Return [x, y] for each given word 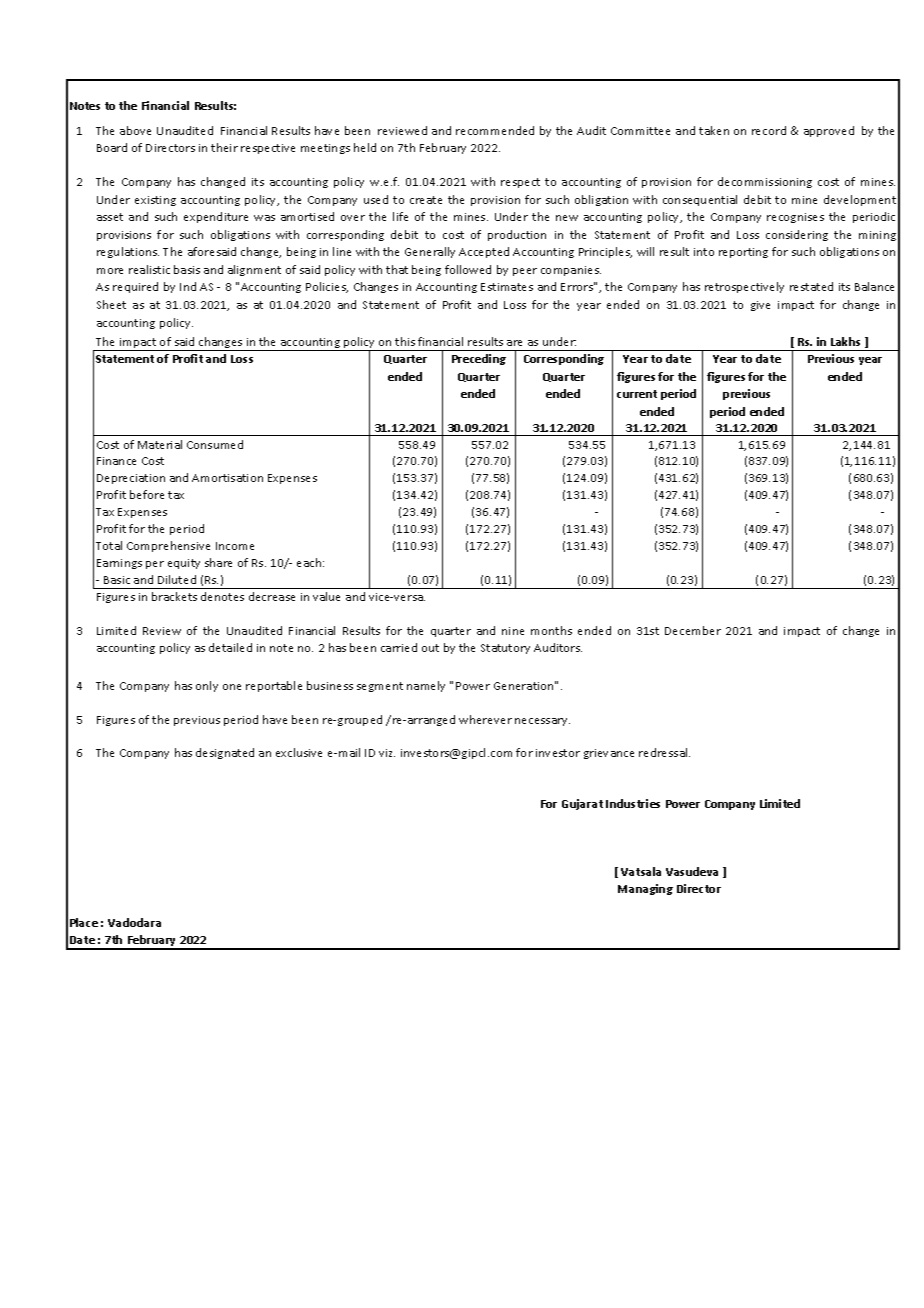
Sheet [111, 304]
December [693, 630]
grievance [609, 754]
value [326, 596]
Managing [645, 889]
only [207, 686]
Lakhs [845, 341]
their [224, 147]
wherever [485, 719]
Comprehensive [168, 546]
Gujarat [582, 804]
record [769, 130]
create [426, 200]
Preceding [479, 359]
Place [84, 922]
